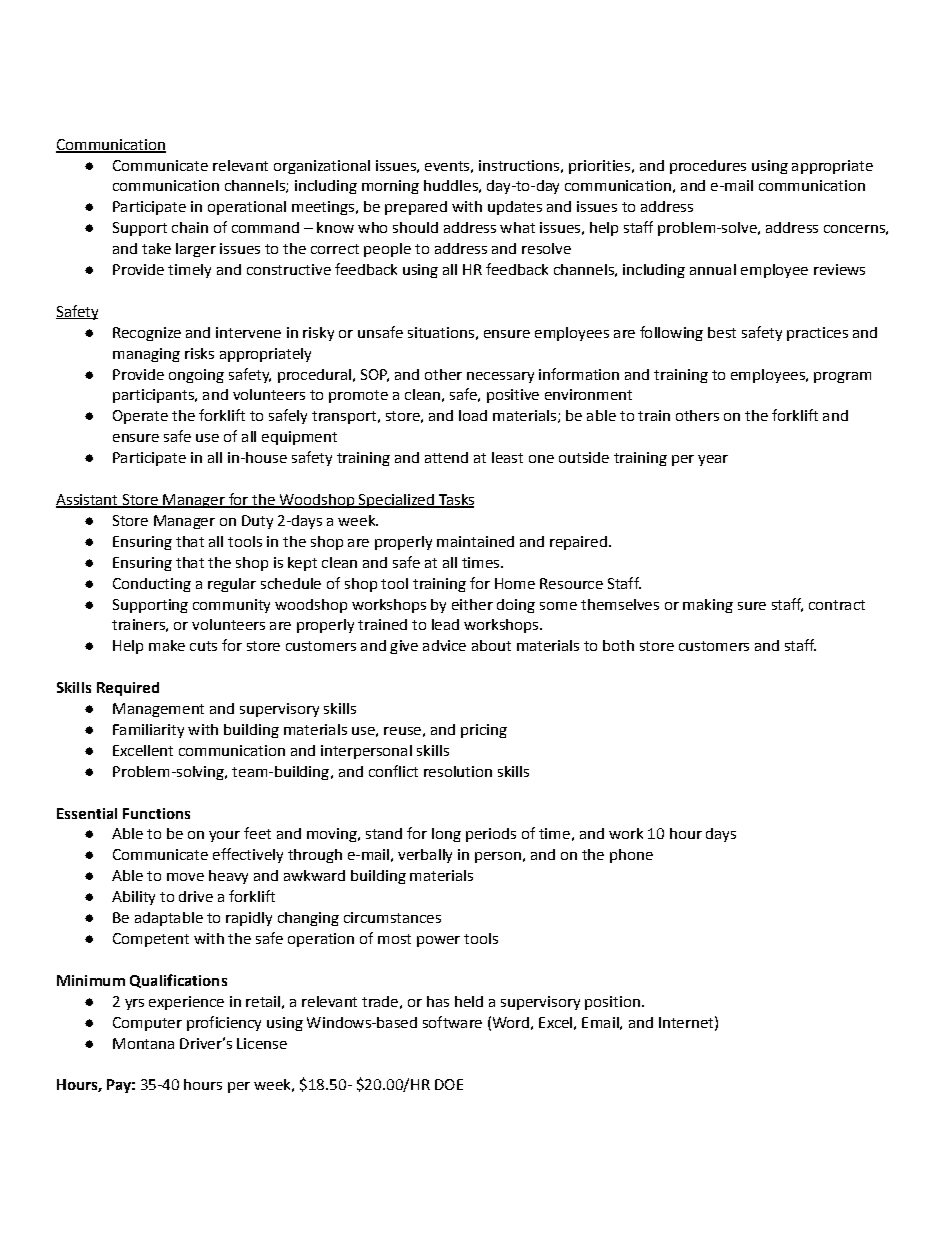 The height and width of the image is (1233, 952). What do you see at coordinates (140, 417) in the image?
I see `Operate` at bounding box center [140, 417].
